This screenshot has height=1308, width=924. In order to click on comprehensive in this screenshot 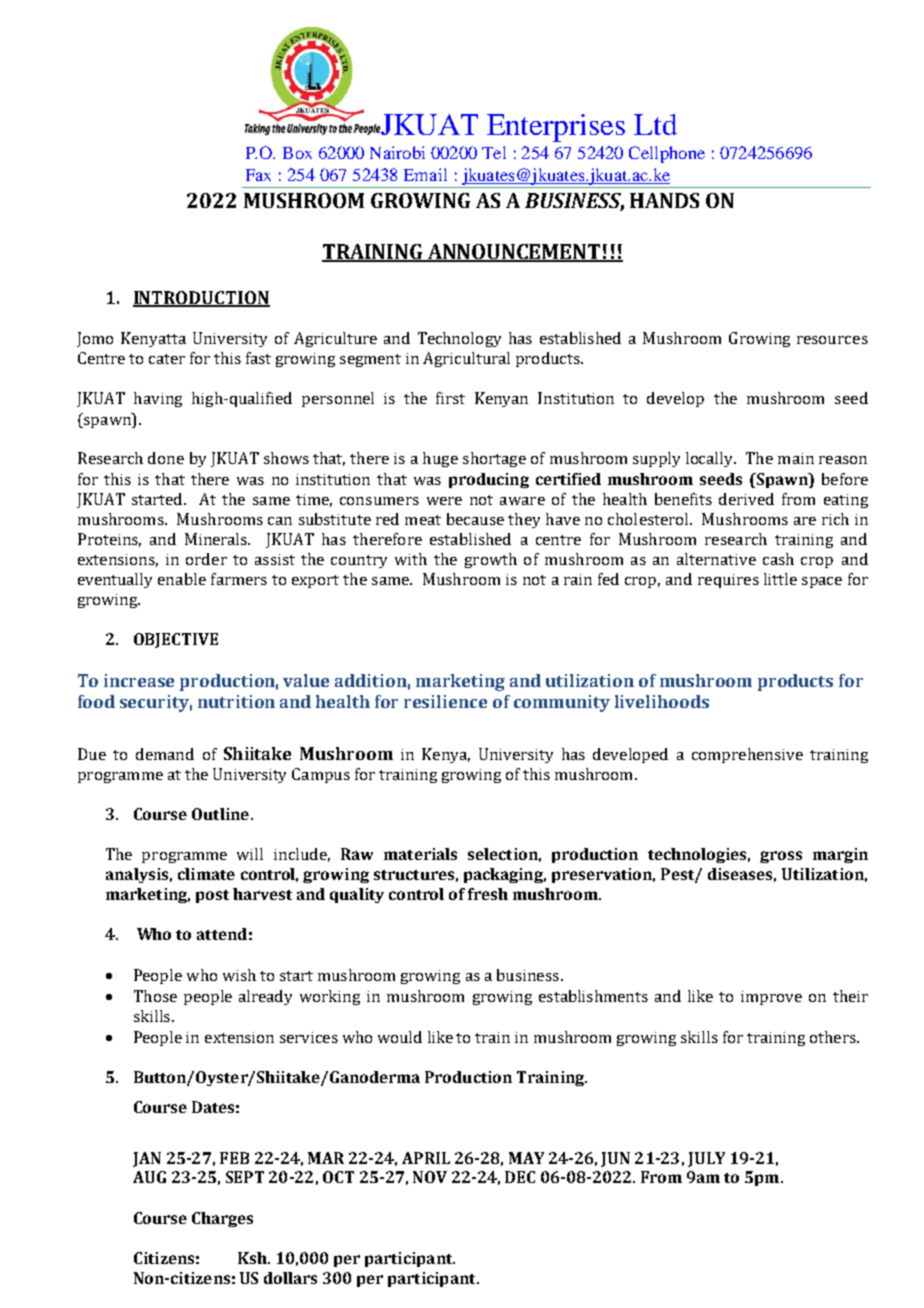, I will do `click(747, 755)`.
